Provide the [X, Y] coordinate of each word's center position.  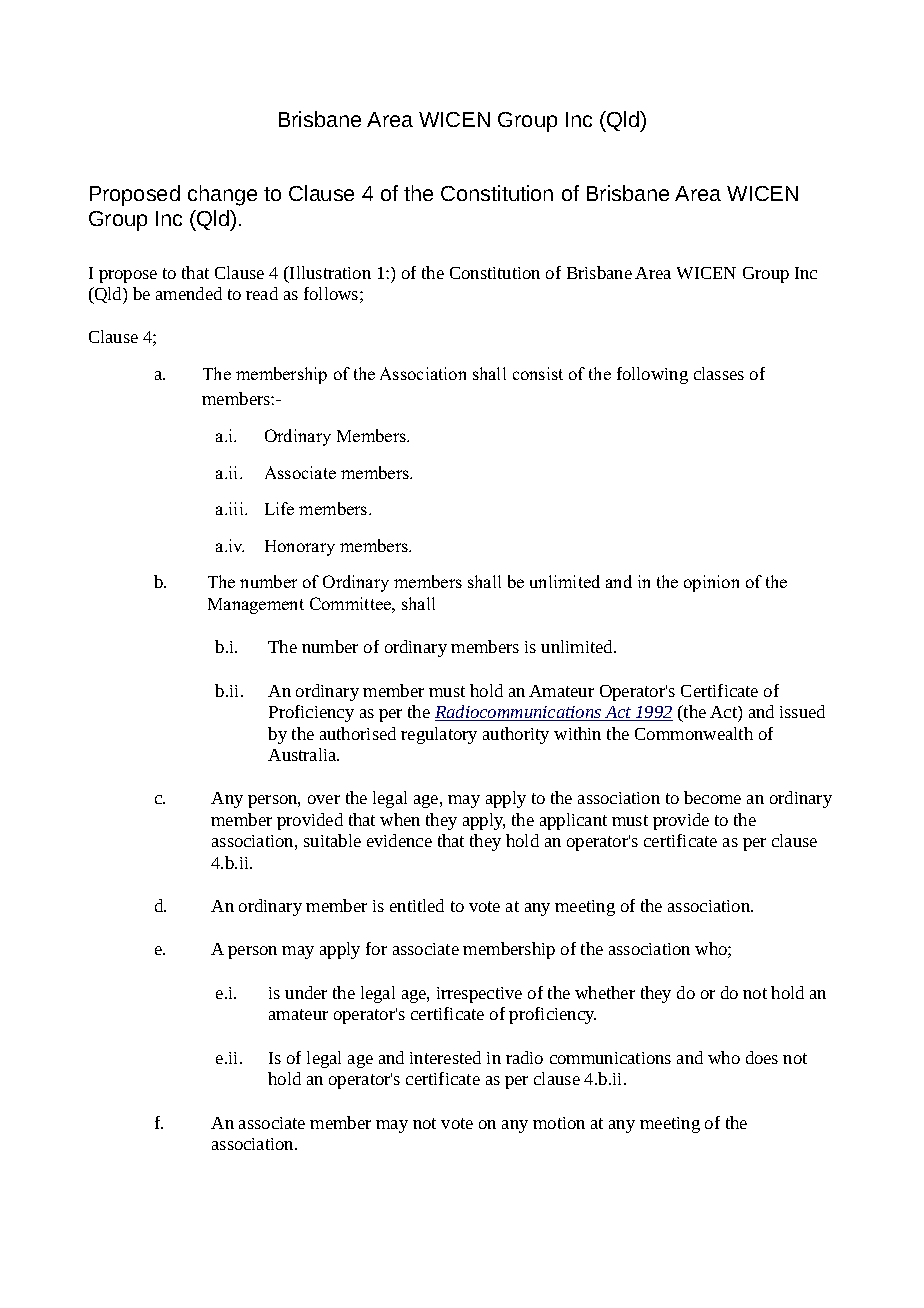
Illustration [329, 272]
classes [719, 373]
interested [445, 1057]
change [222, 195]
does [762, 1057]
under [306, 992]
